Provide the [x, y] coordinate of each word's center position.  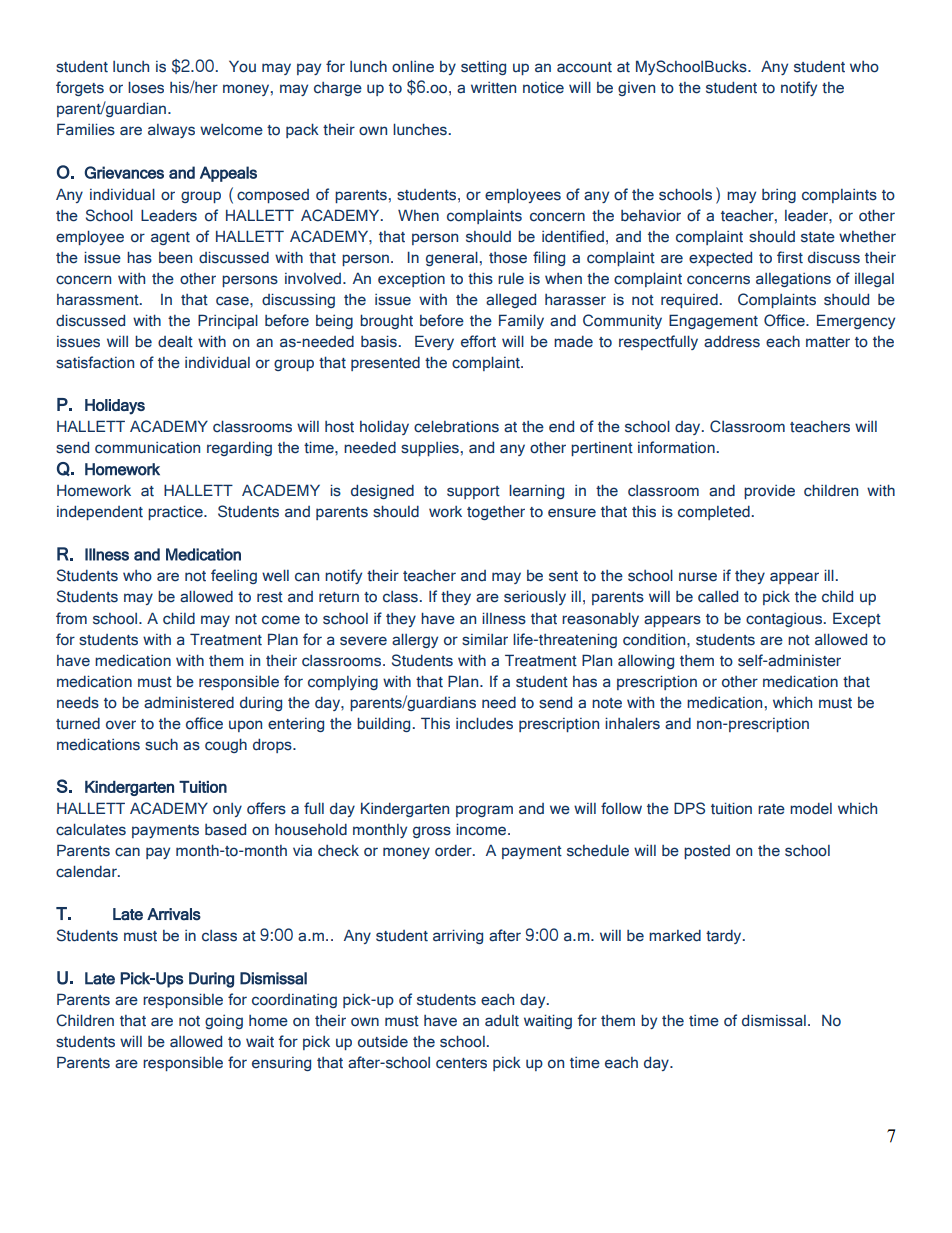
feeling [234, 576]
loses [146, 87]
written [493, 88]
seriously [535, 597]
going [224, 1022]
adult [502, 1020]
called [718, 596]
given [636, 89]
